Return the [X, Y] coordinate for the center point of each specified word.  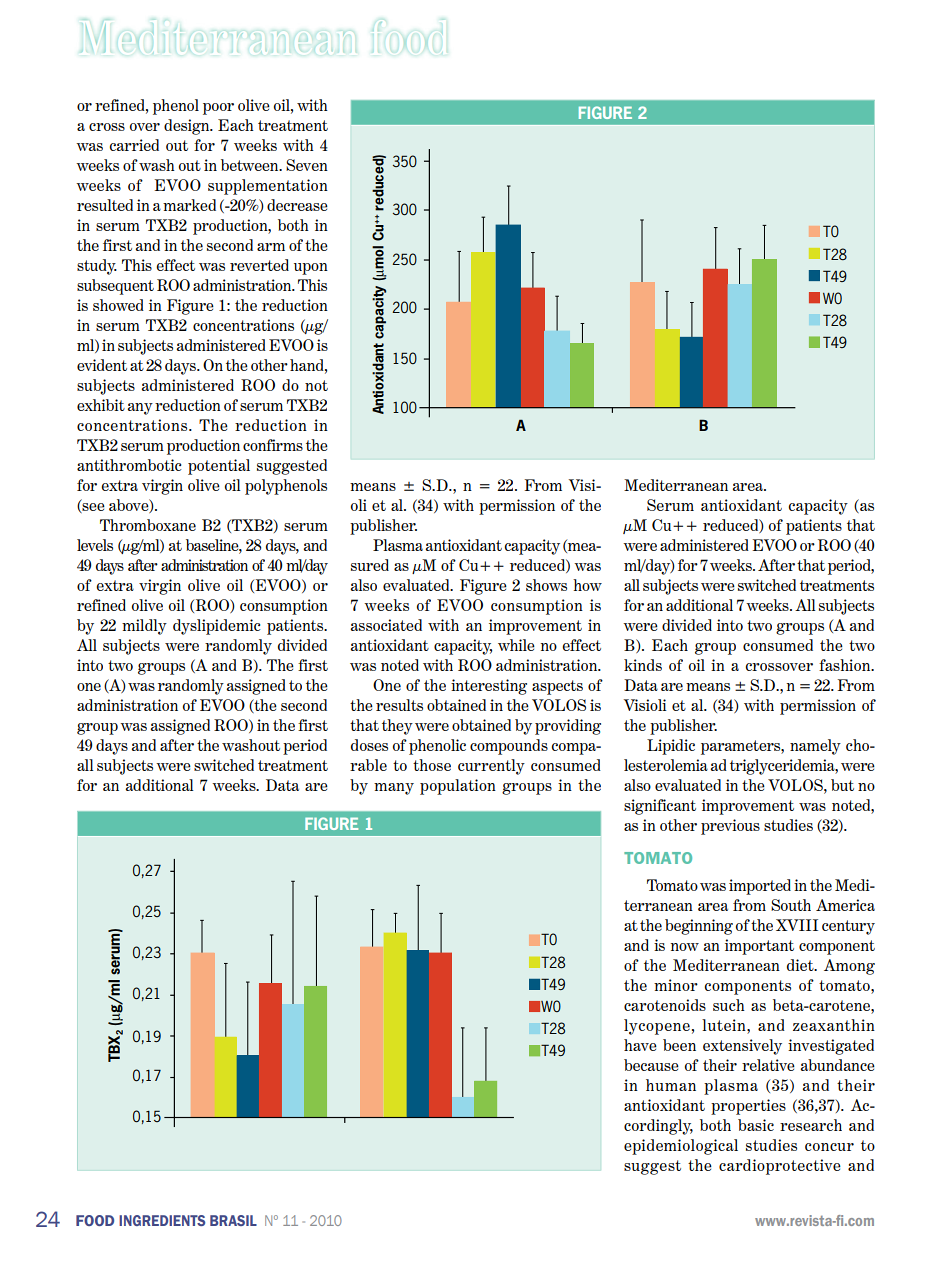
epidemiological [681, 1147]
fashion [846, 665]
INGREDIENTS [162, 1220]
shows [546, 585]
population [458, 787]
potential [219, 467]
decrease [297, 205]
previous [730, 827]
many [394, 789]
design [188, 127]
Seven [307, 165]
